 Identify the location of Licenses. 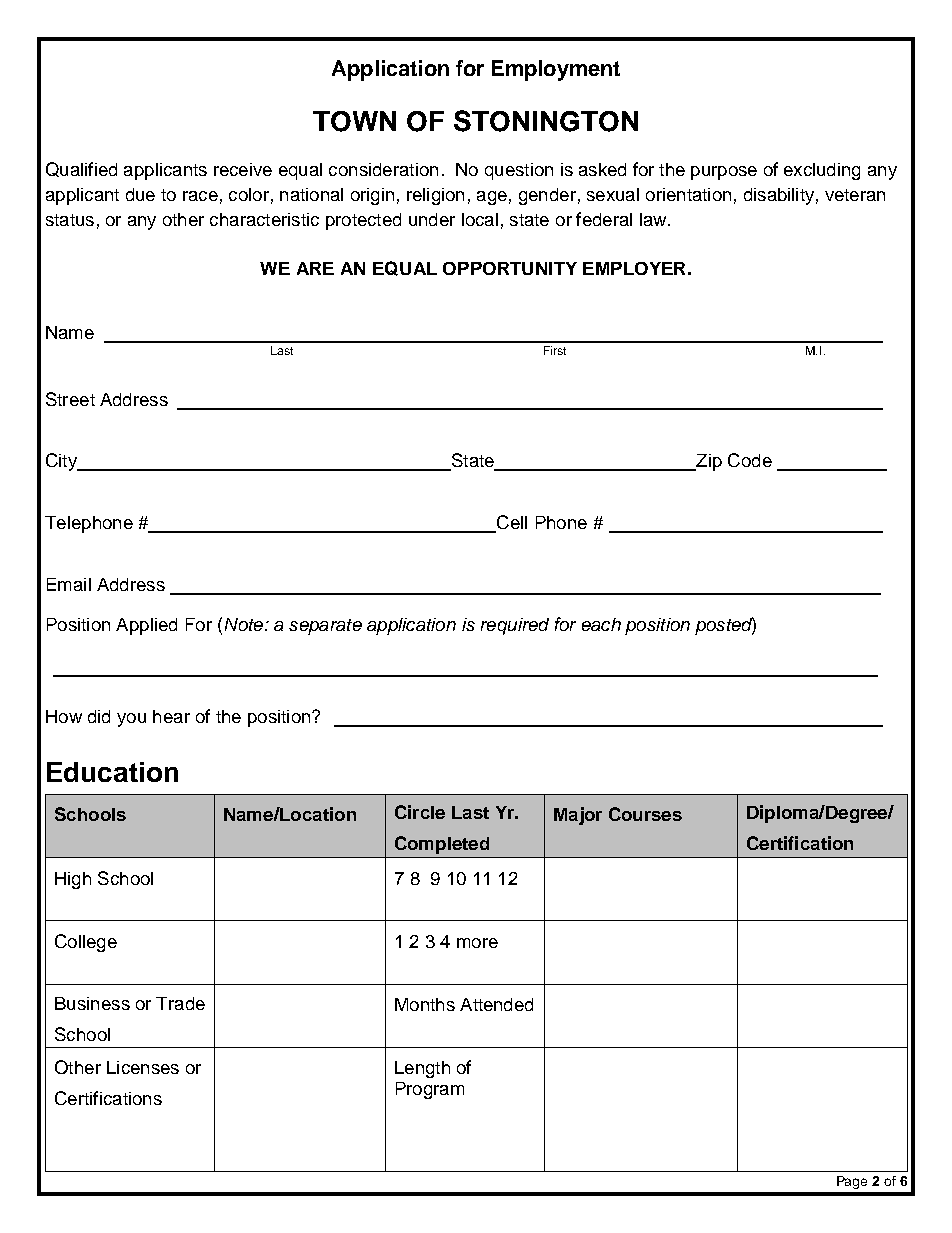
(143, 1067).
